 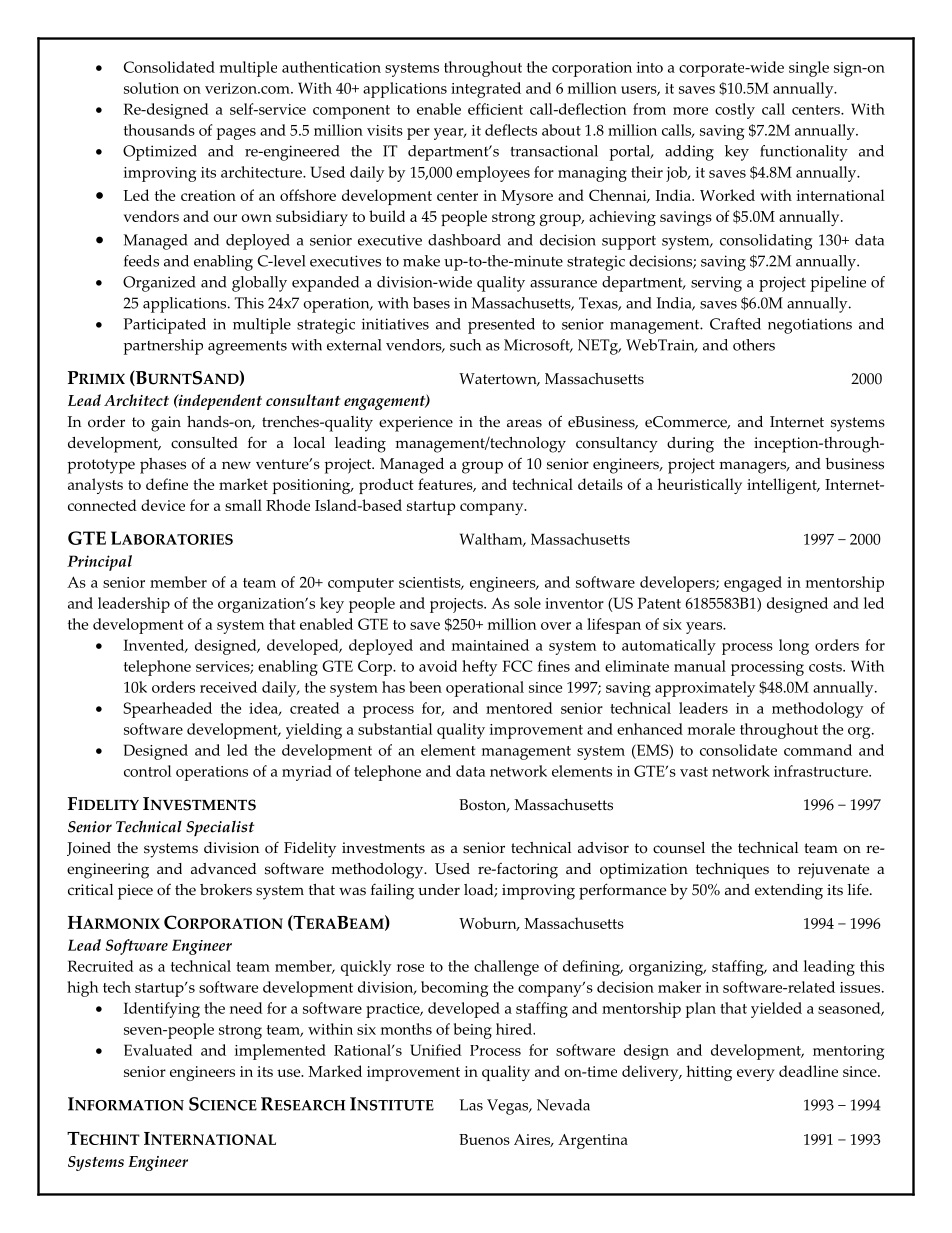 I want to click on Evaluated, so click(x=158, y=1050).
